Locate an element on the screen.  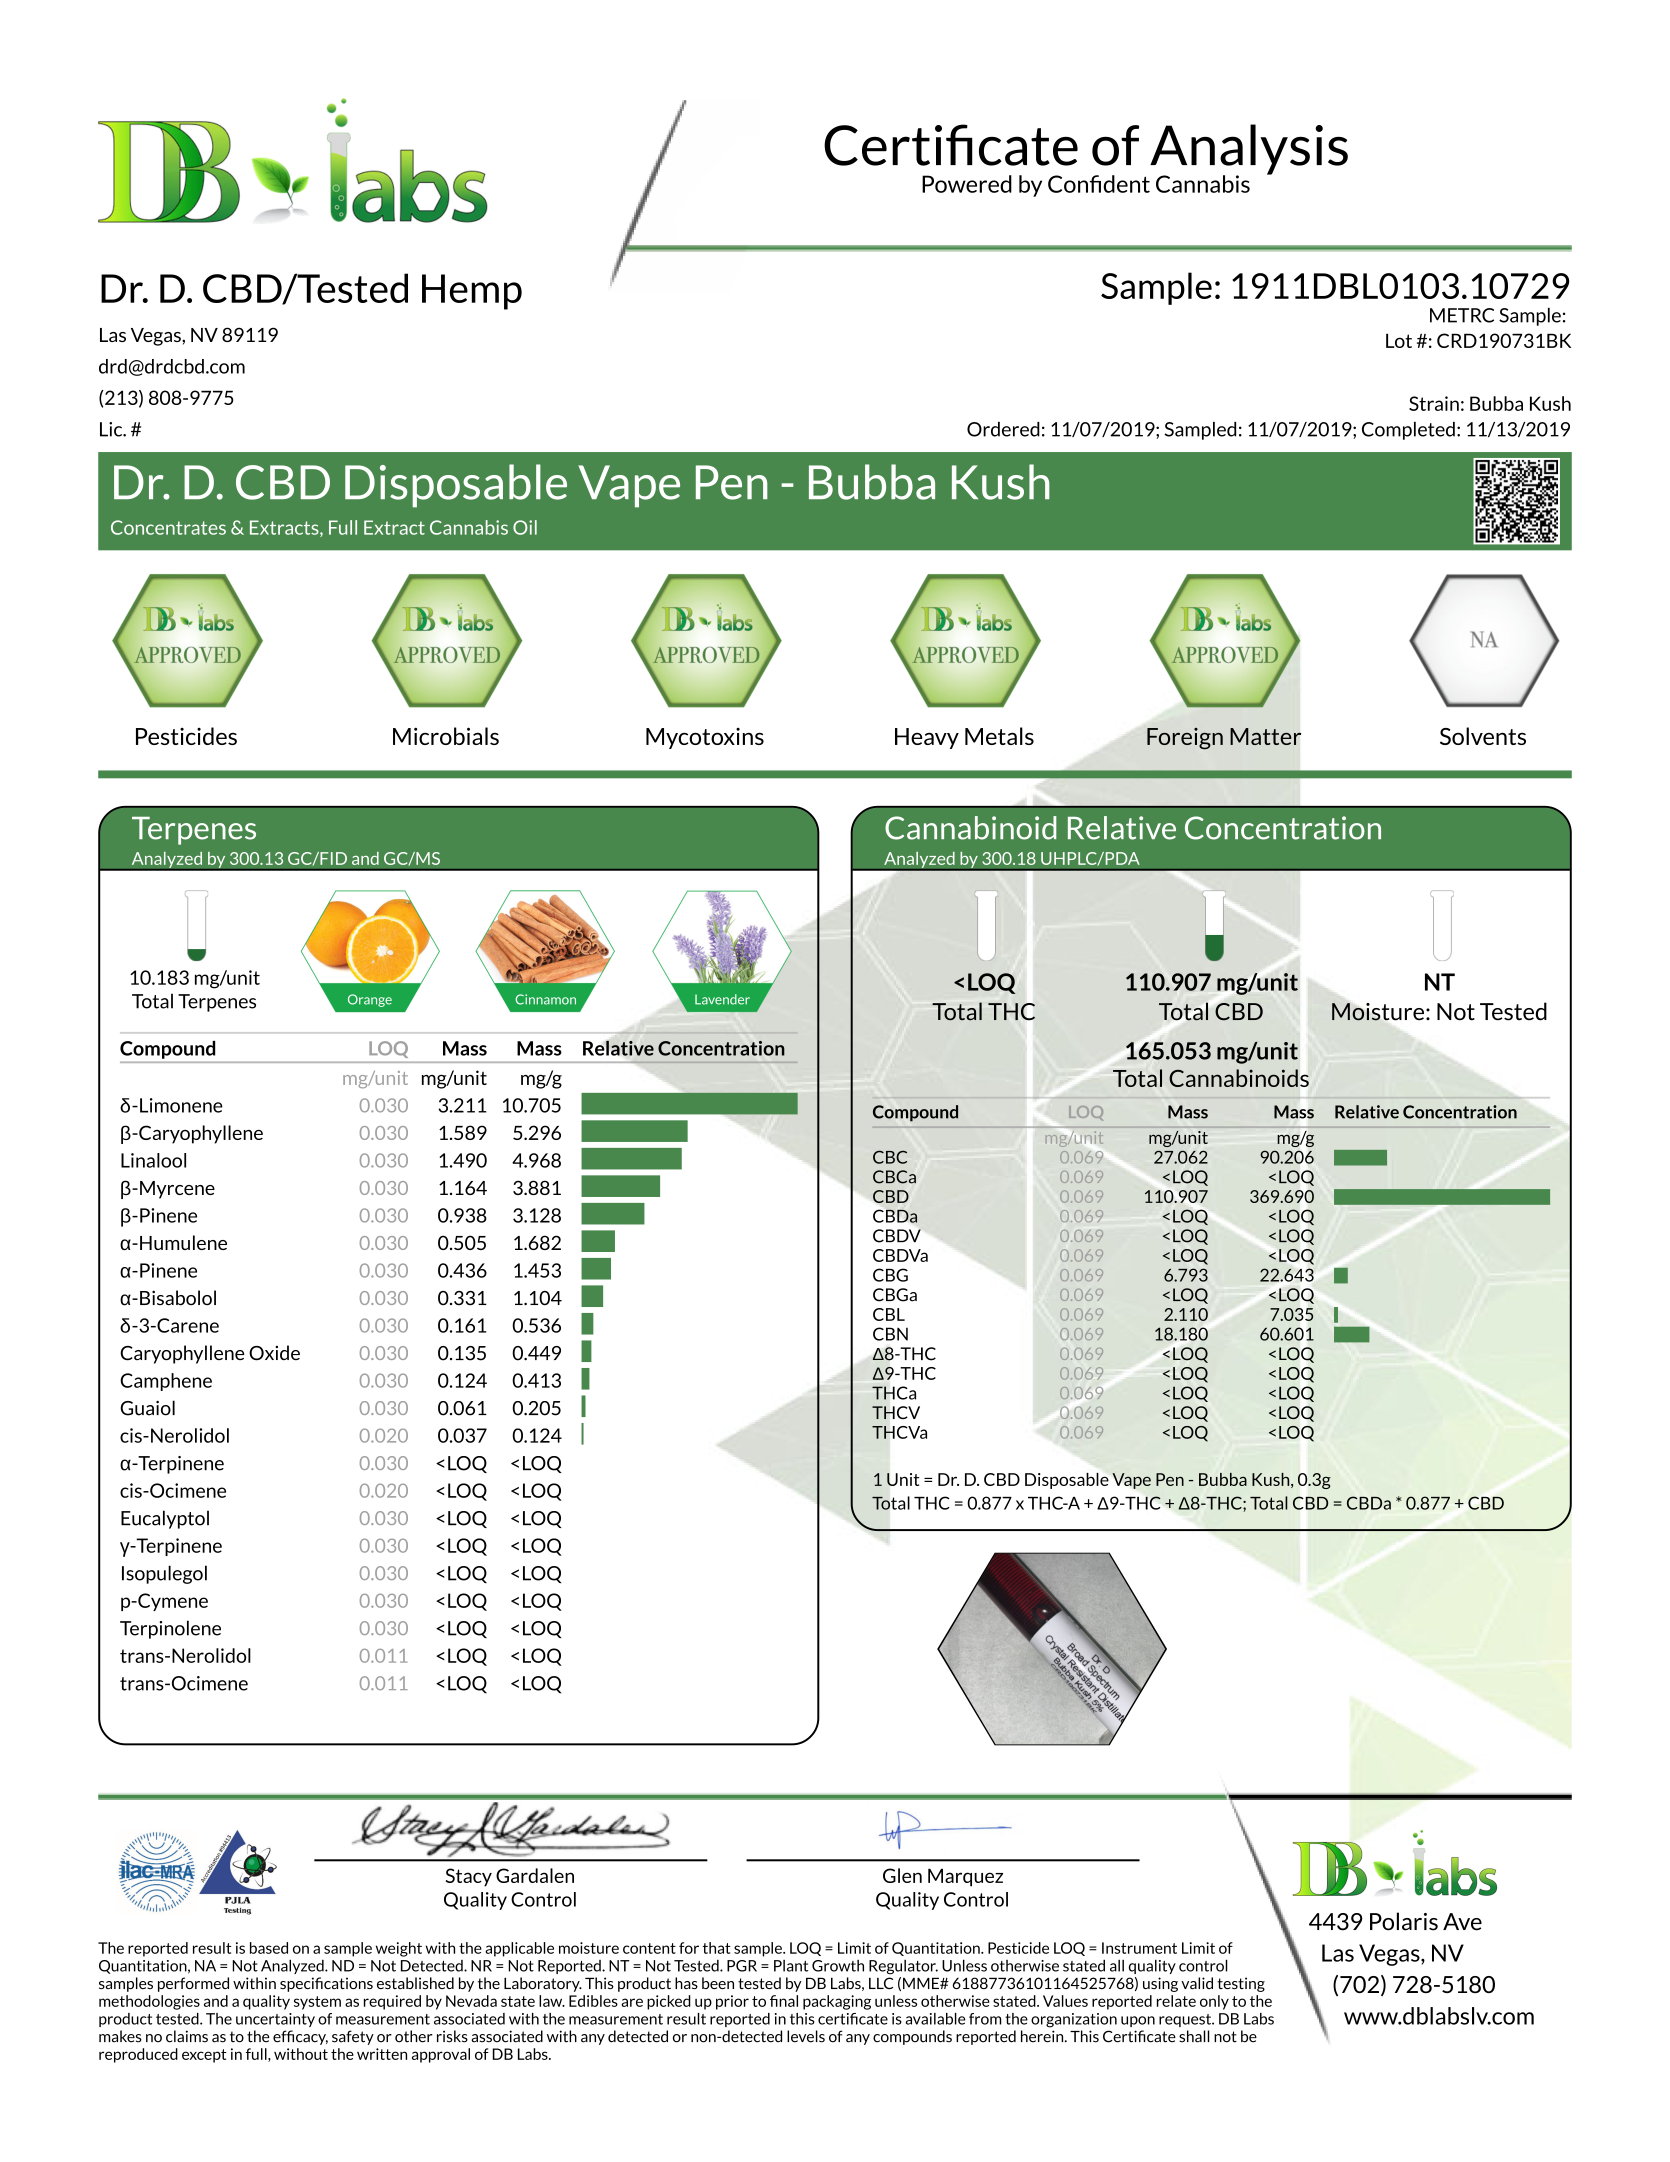
Polaris is located at coordinates (1404, 1921).
